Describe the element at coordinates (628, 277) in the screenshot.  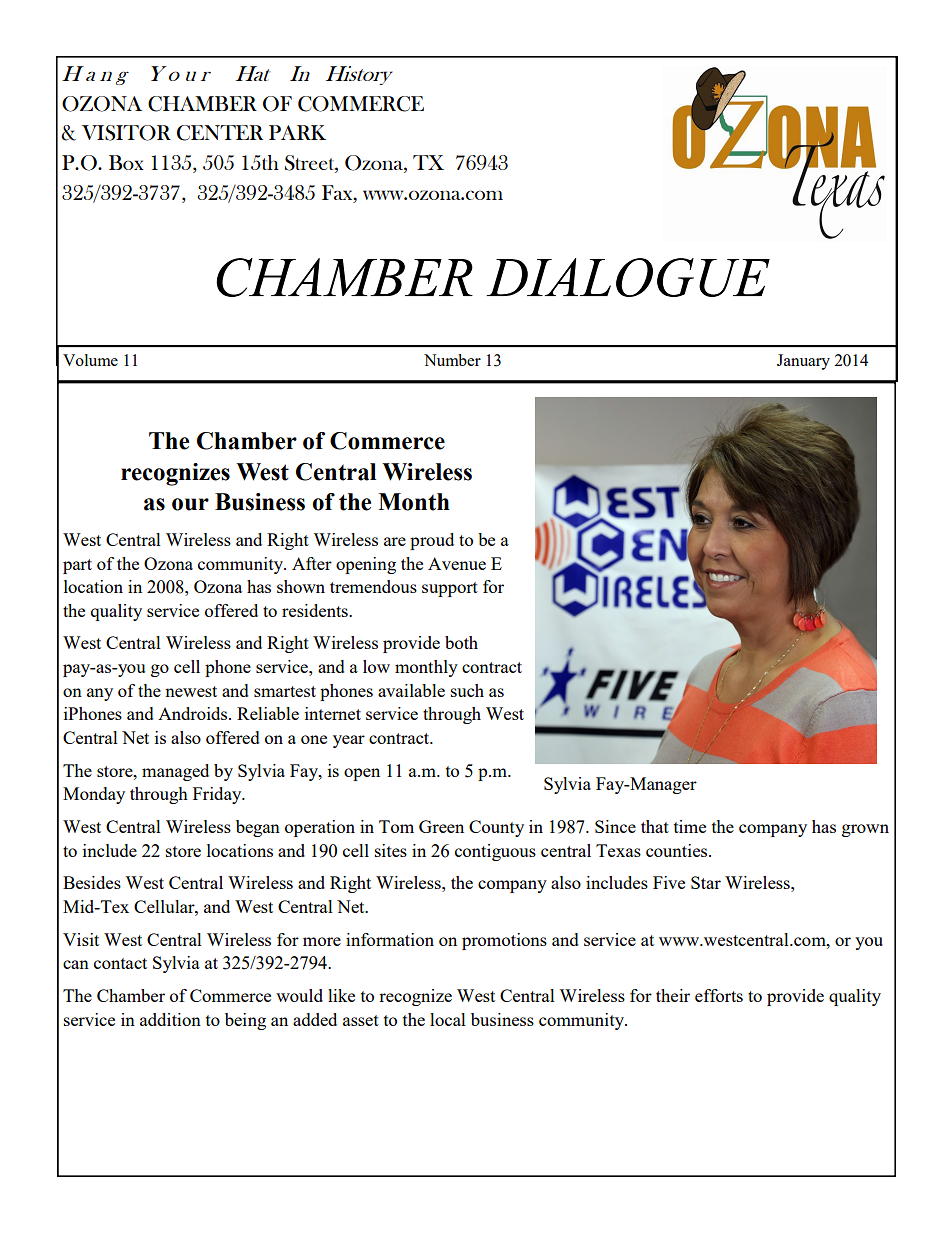
I see `DIALOGUE` at that location.
